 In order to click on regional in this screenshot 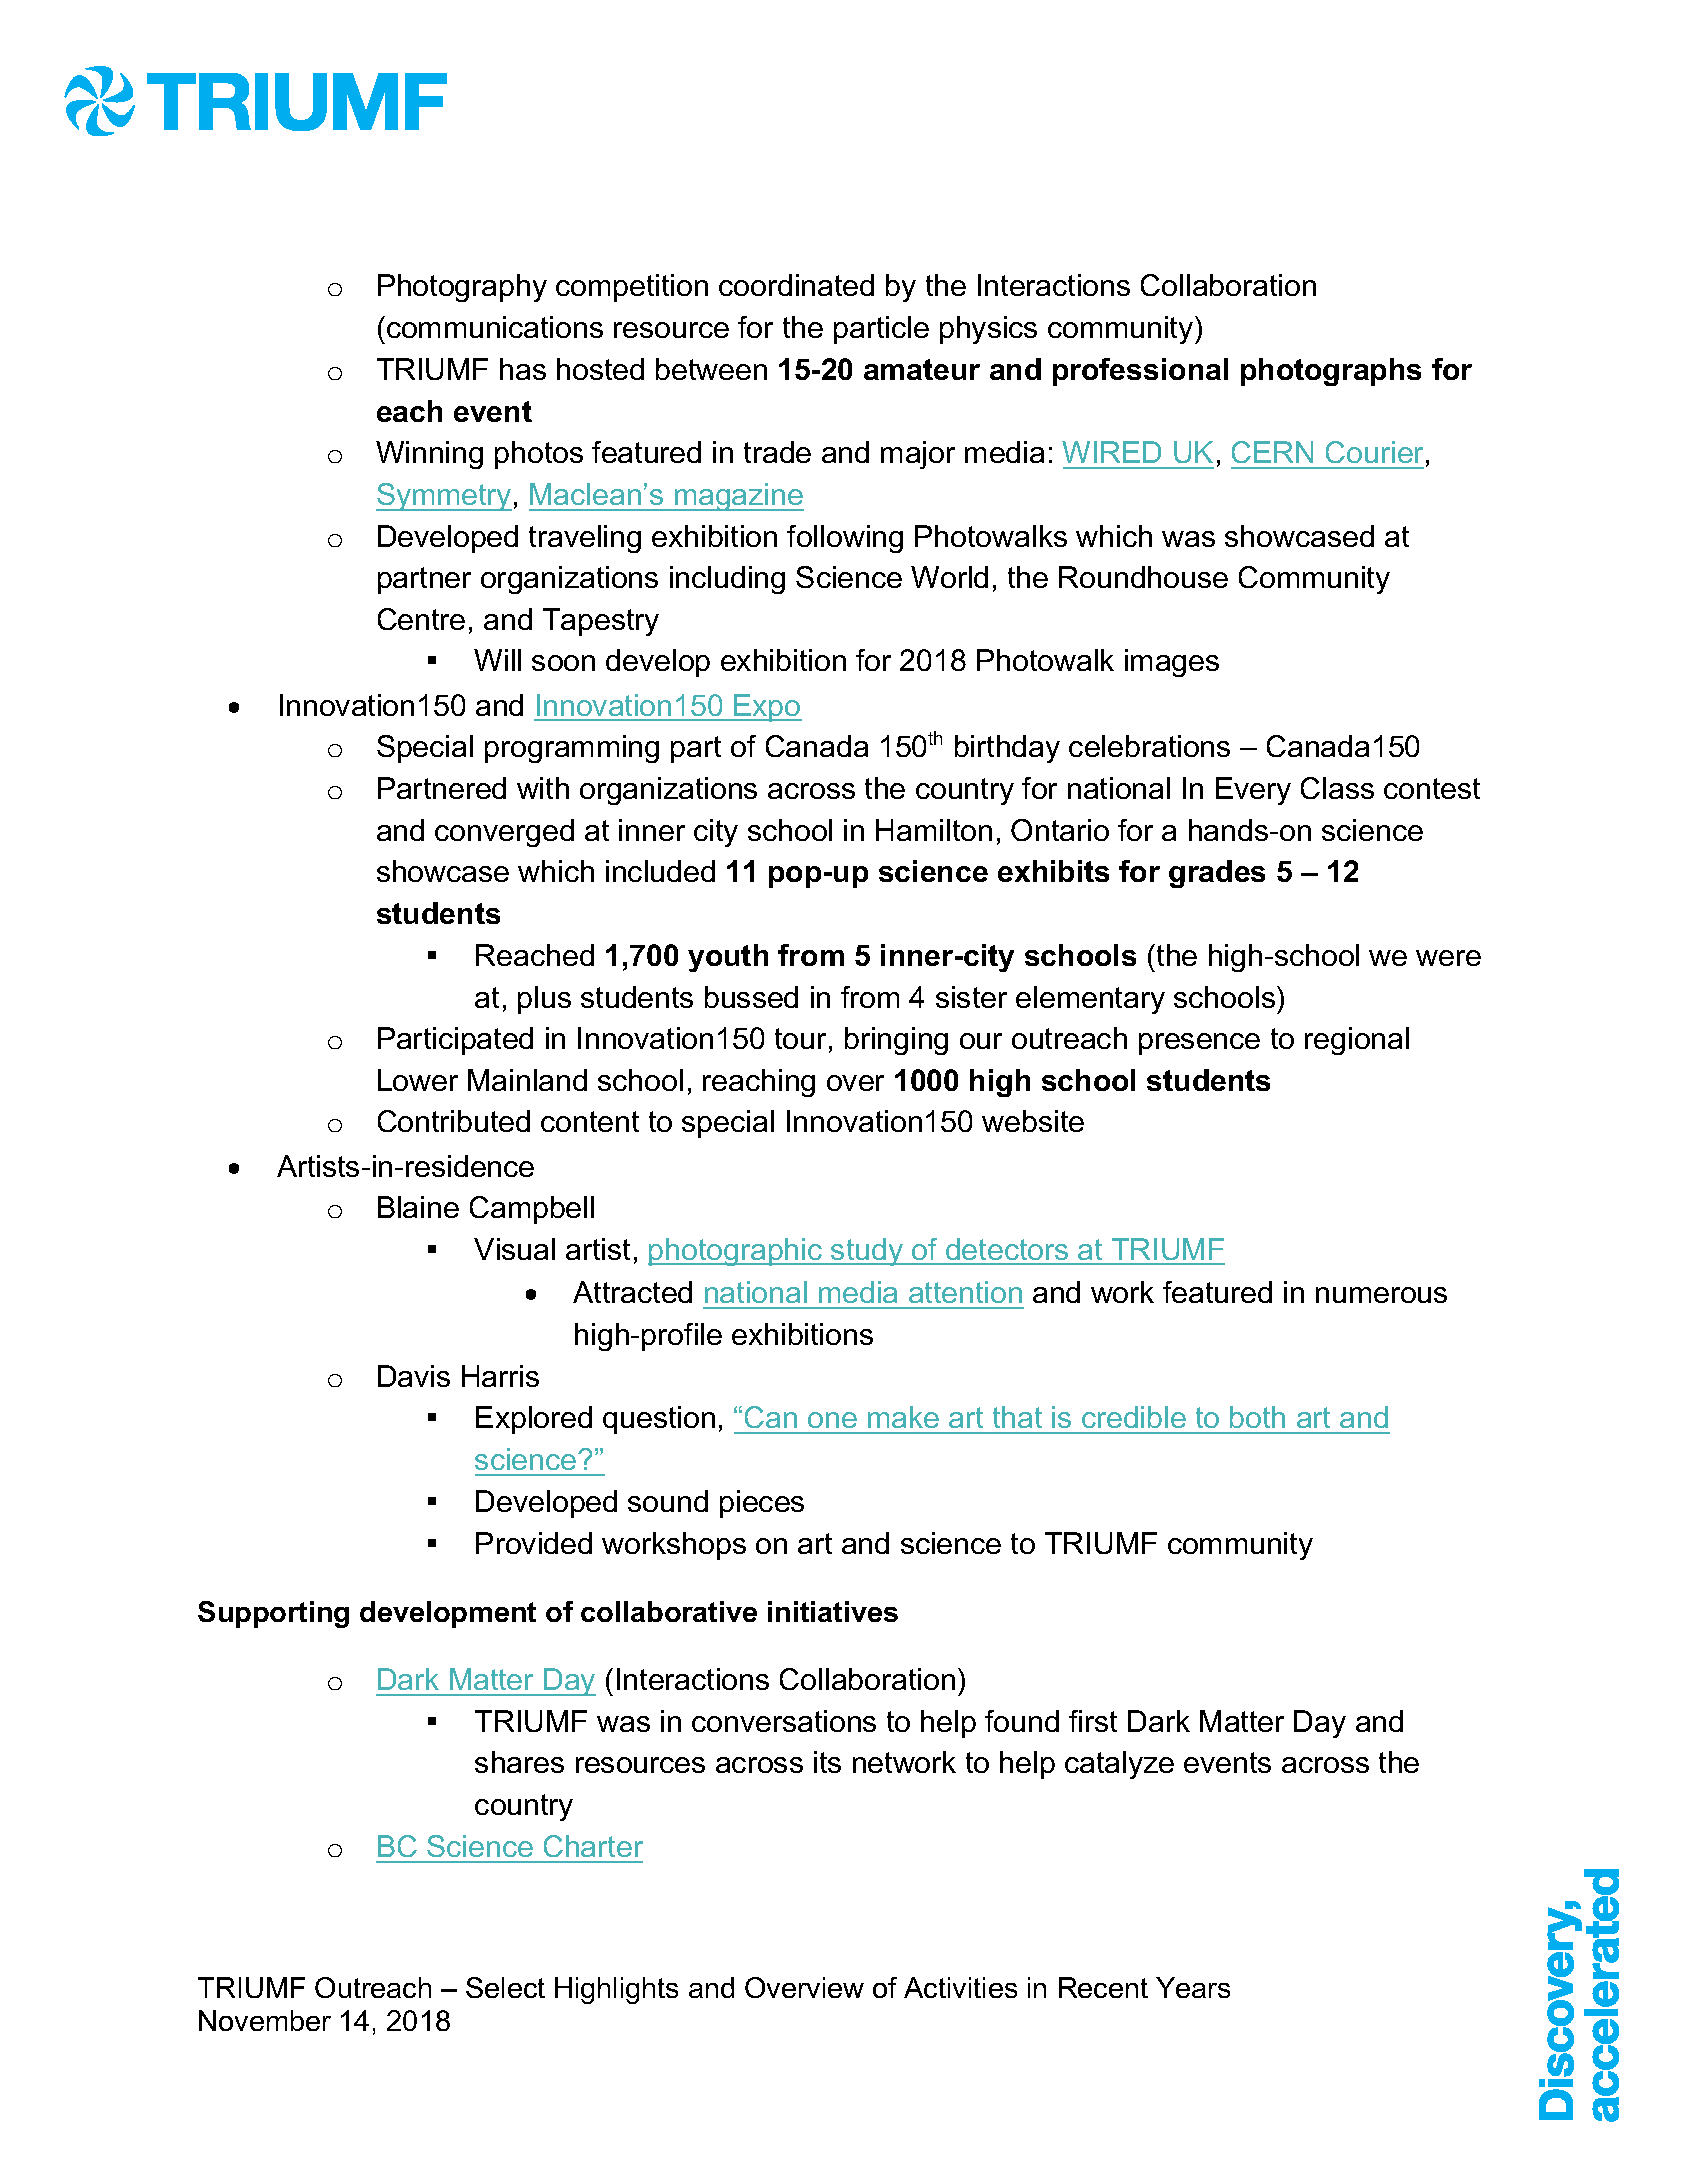, I will do `click(1357, 1041)`.
